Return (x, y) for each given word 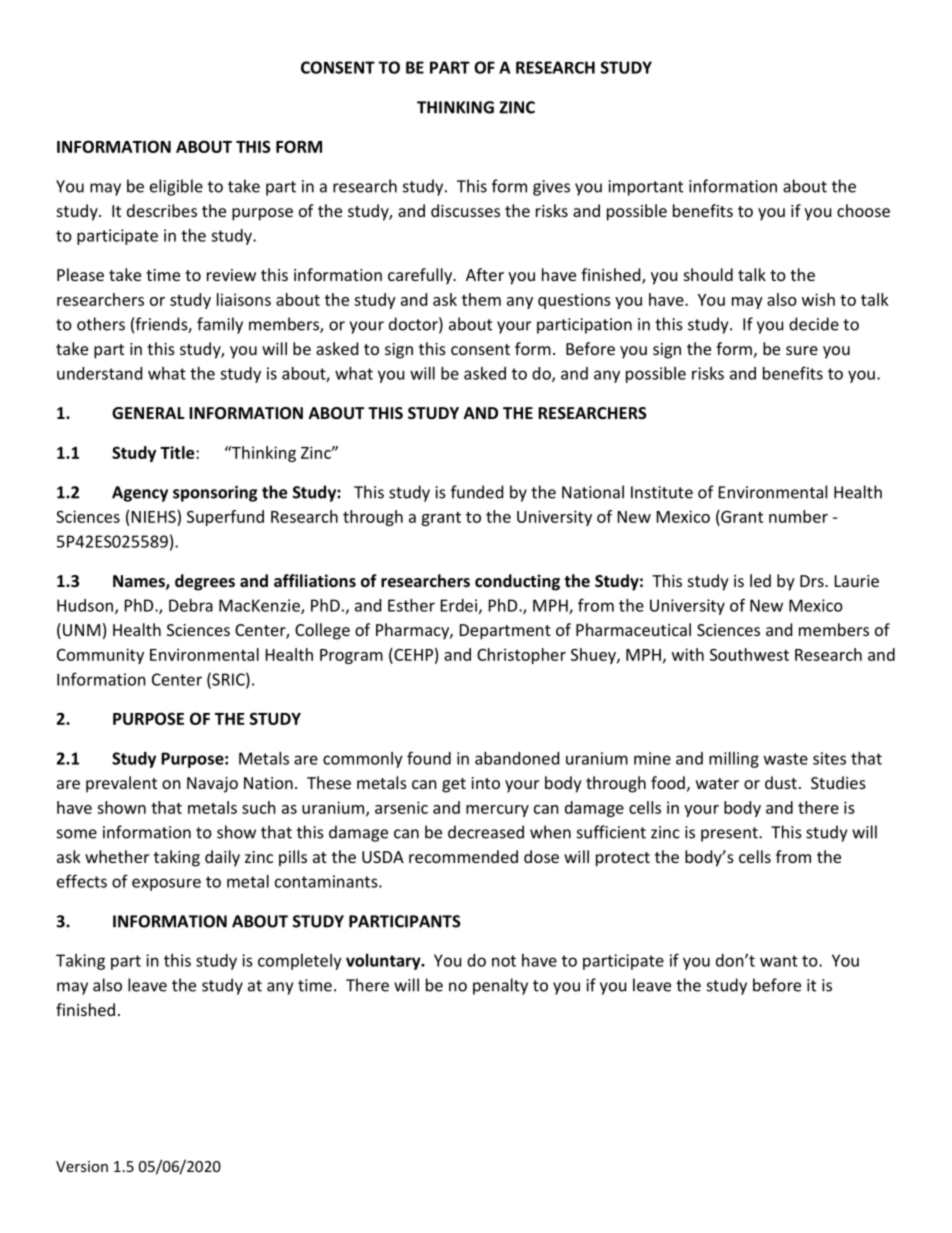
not (504, 961)
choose (863, 210)
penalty (500, 986)
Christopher (521, 656)
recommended (463, 856)
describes (162, 210)
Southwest (749, 654)
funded (477, 492)
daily (222, 858)
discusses (465, 210)
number (798, 516)
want (779, 961)
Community (100, 656)
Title (178, 452)
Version (82, 1166)
